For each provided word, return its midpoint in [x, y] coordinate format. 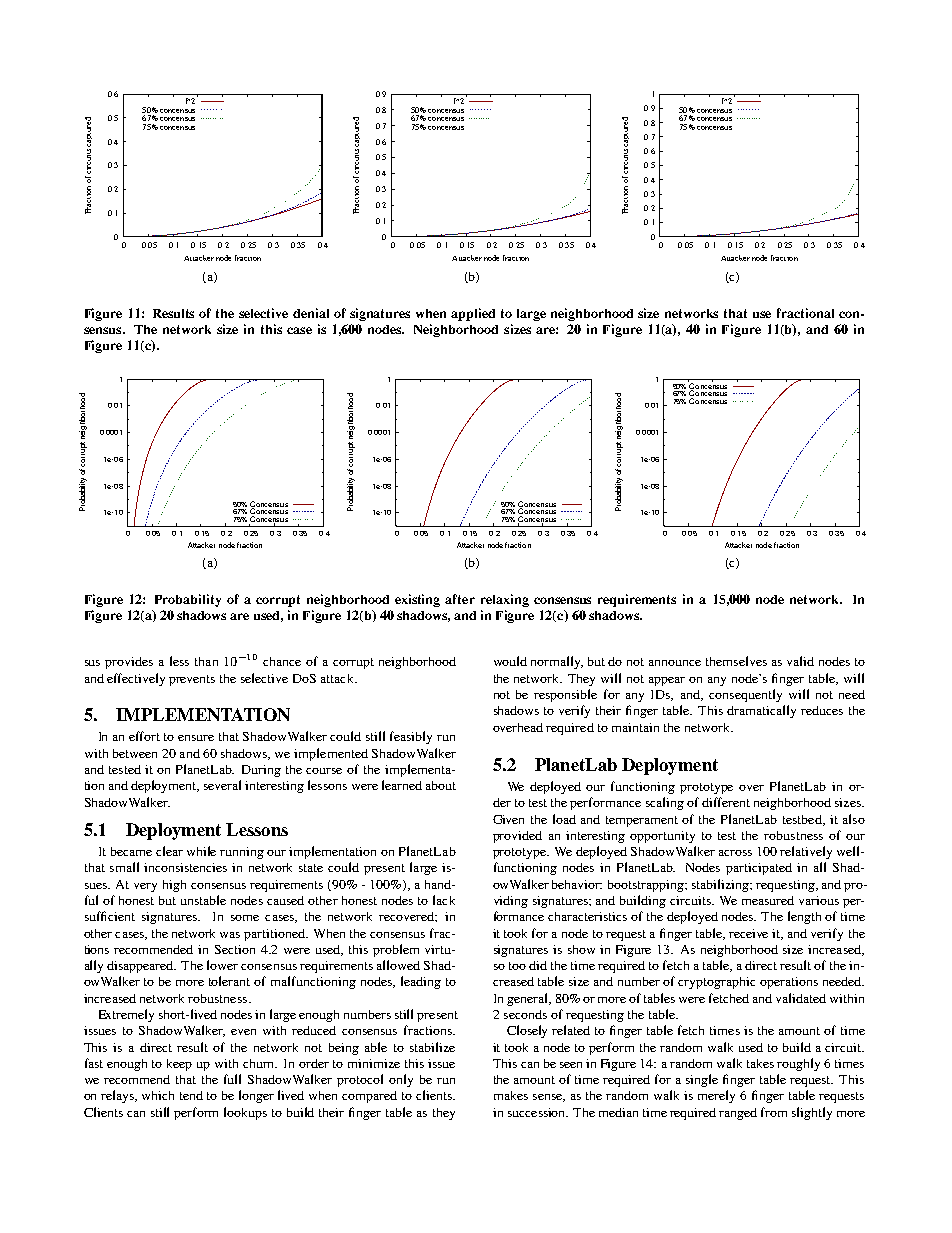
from [774, 1112]
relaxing [505, 600]
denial [311, 313]
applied [473, 314]
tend [191, 1095]
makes [511, 1095]
